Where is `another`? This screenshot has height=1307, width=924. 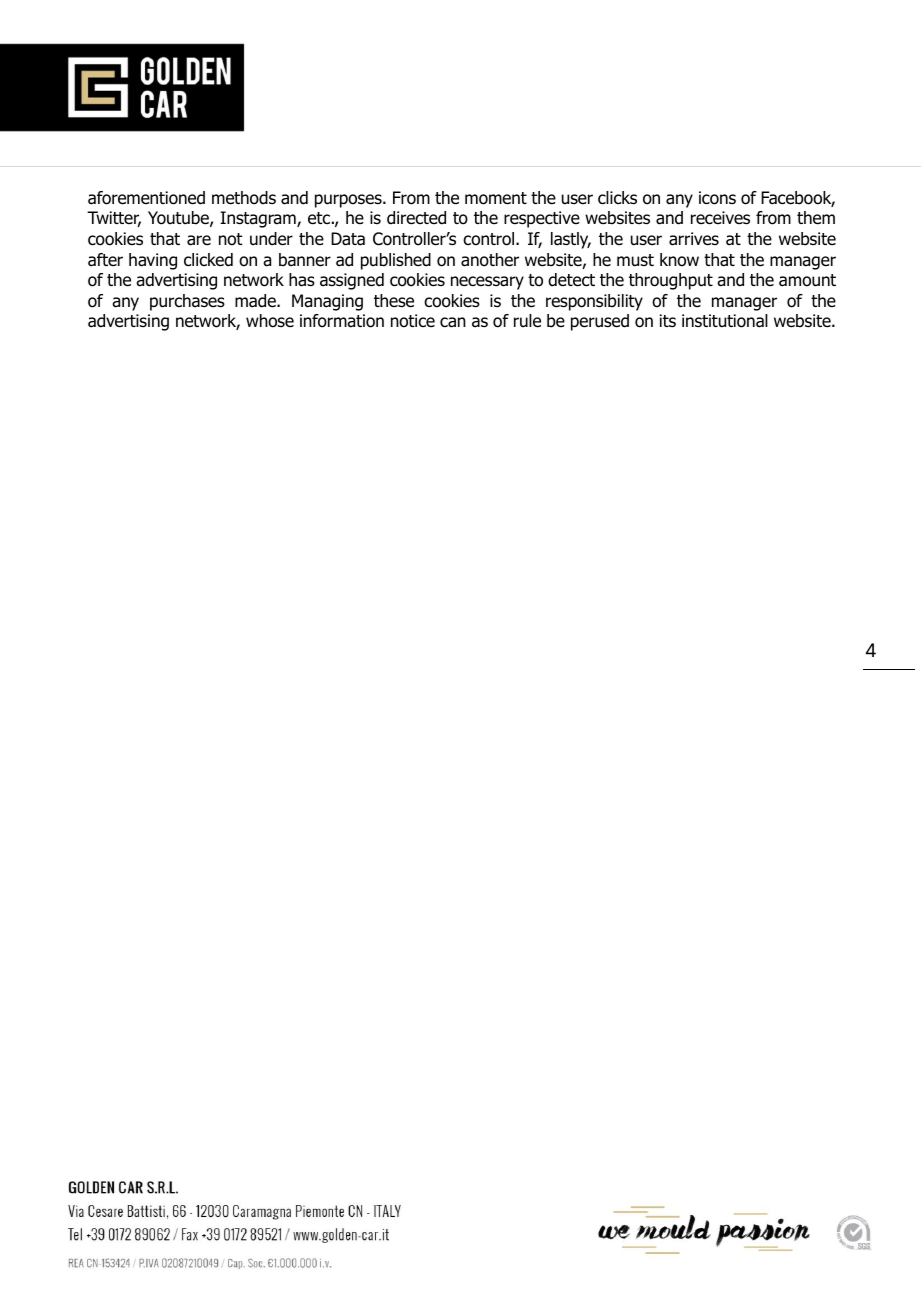
another is located at coordinates (490, 260).
